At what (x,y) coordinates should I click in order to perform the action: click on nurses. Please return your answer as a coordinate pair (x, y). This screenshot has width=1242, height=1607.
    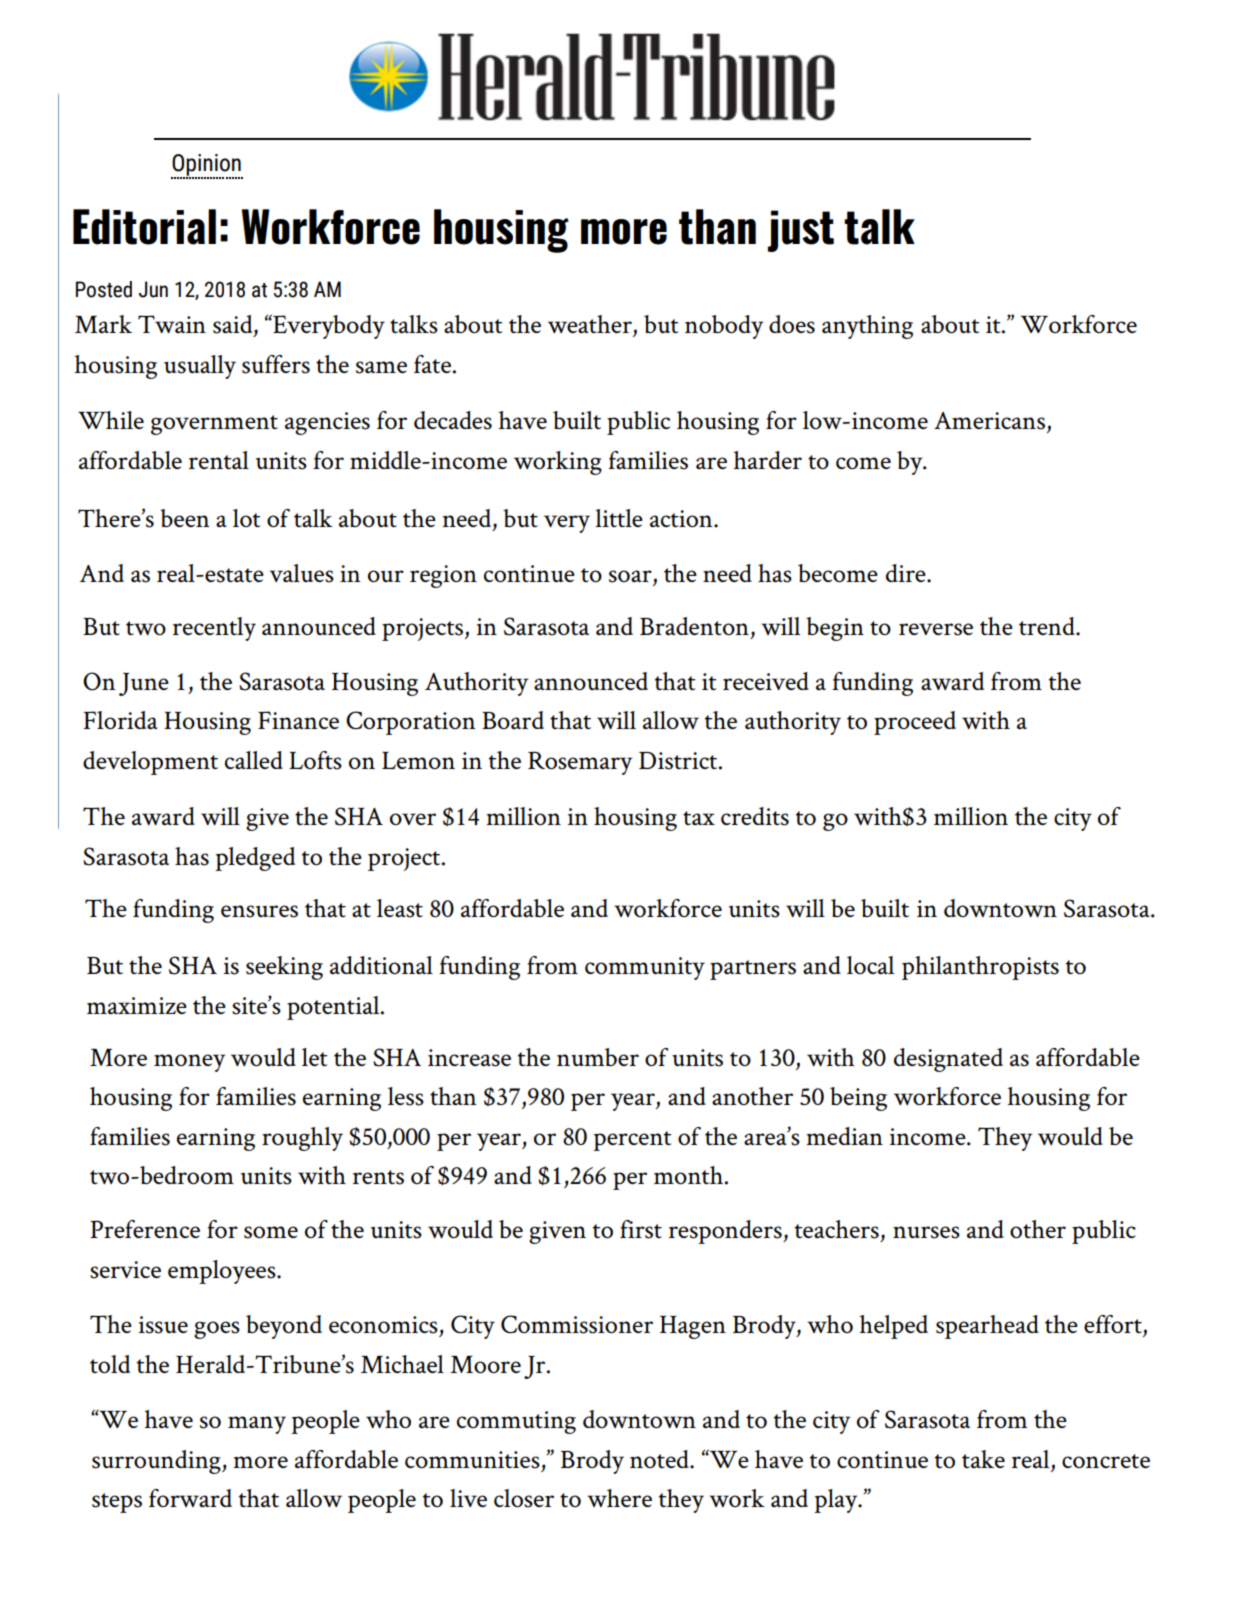
    Looking at the image, I should click on (926, 1232).
